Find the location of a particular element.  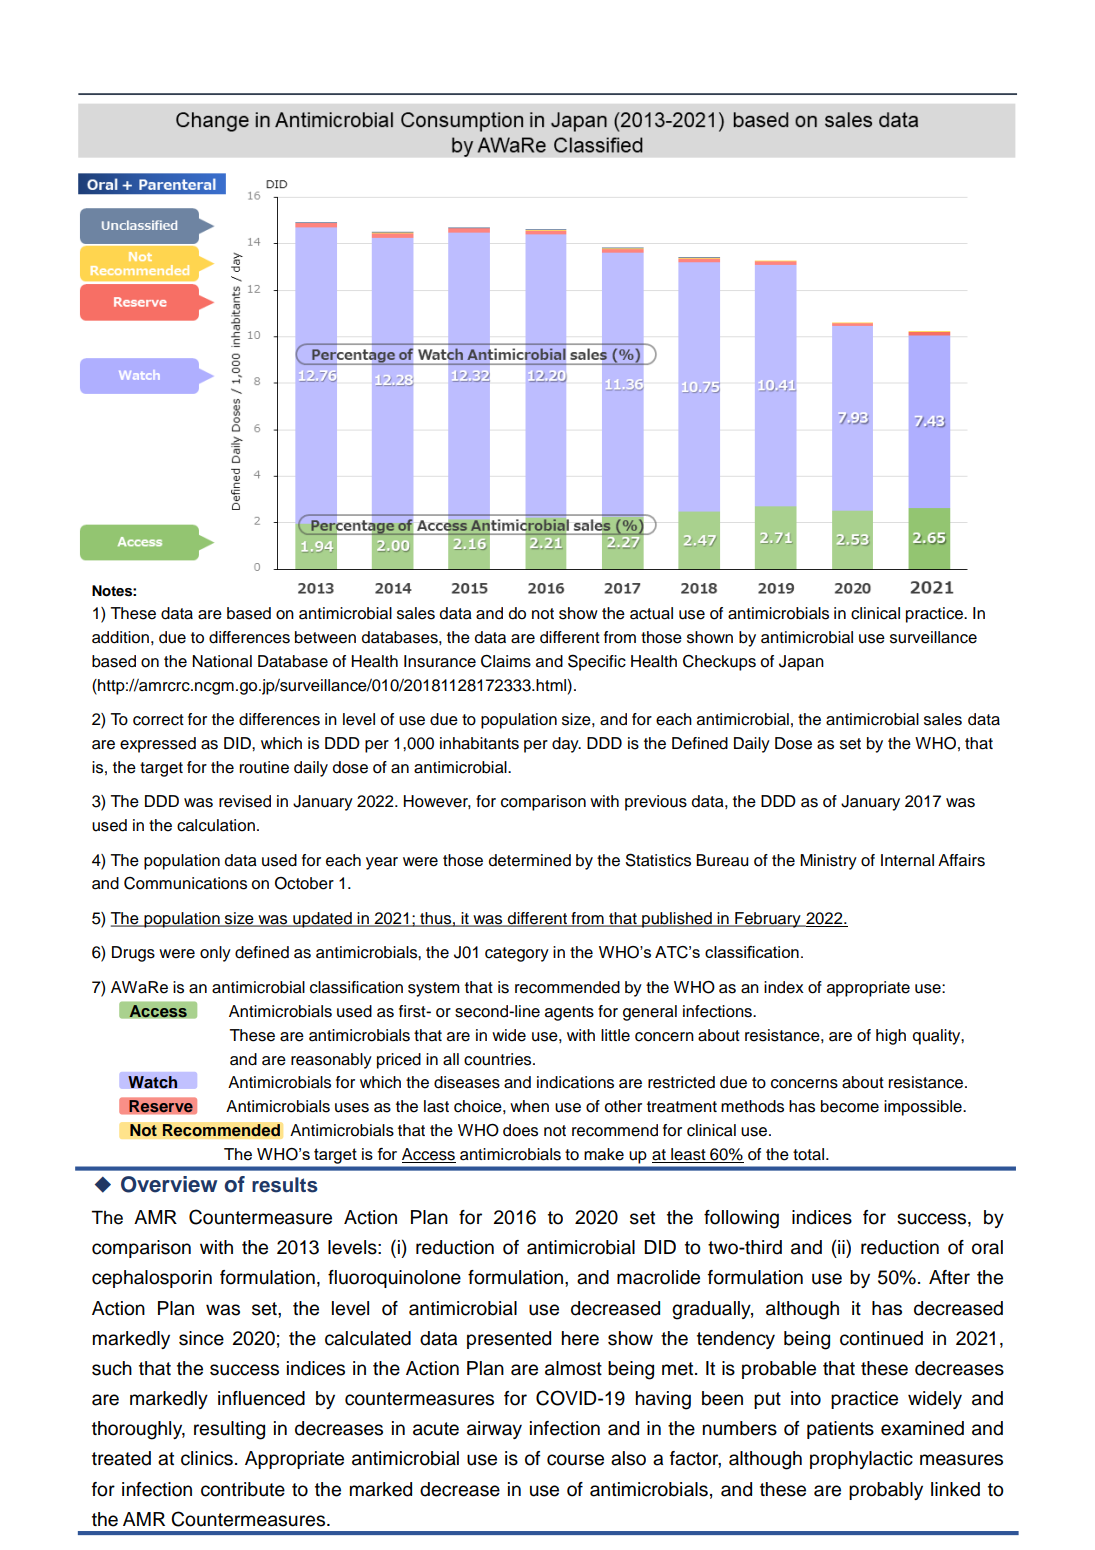

National is located at coordinates (222, 661).
